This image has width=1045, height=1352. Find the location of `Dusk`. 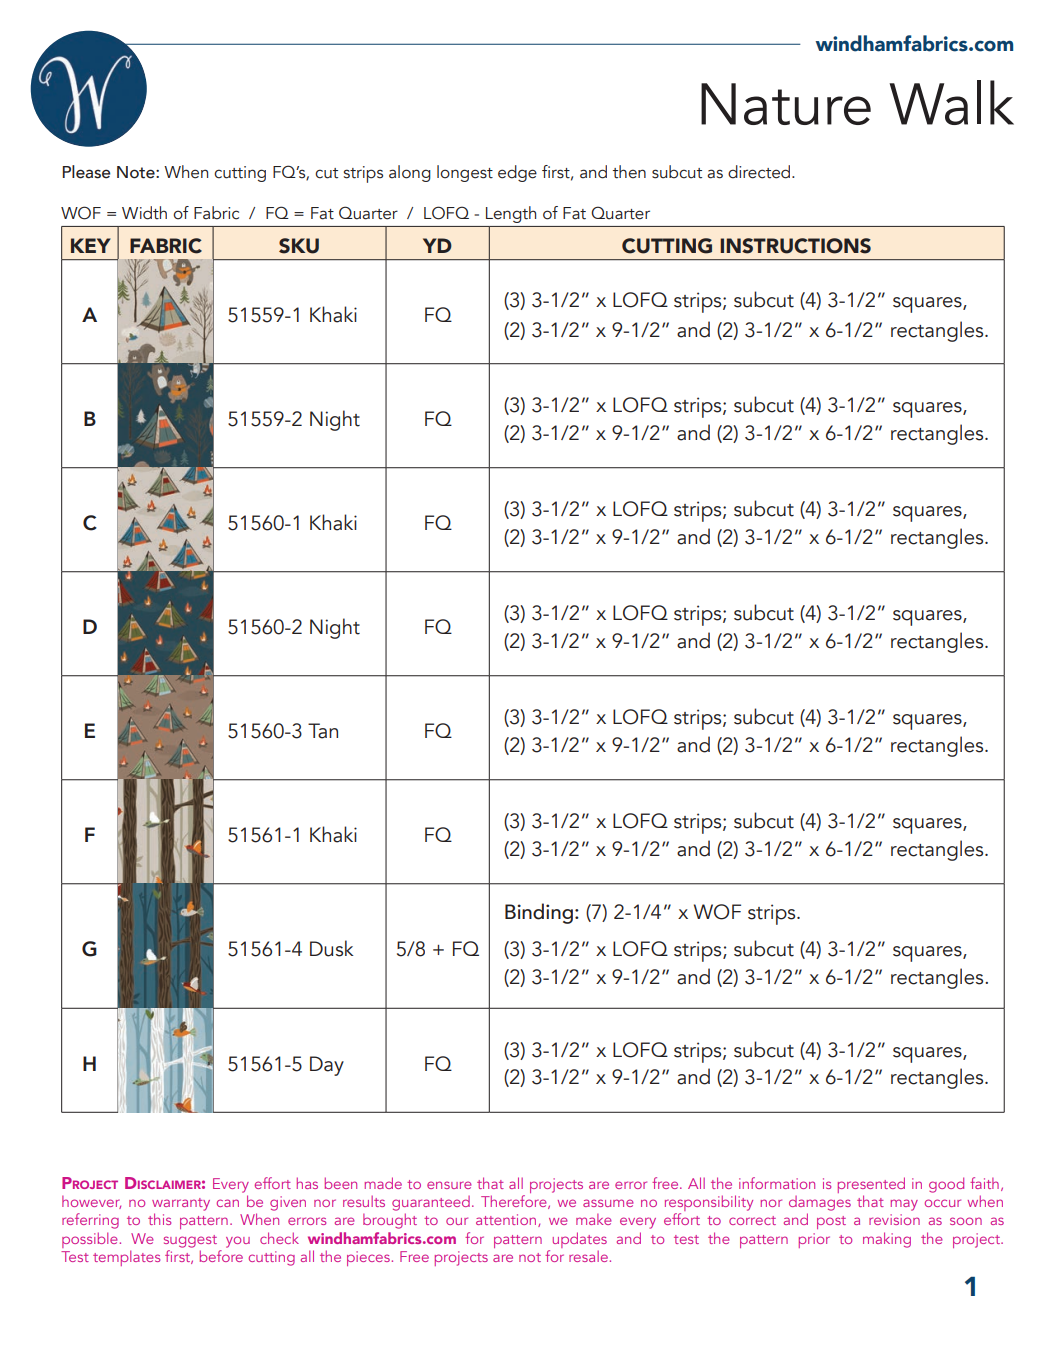

Dusk is located at coordinates (332, 948).
